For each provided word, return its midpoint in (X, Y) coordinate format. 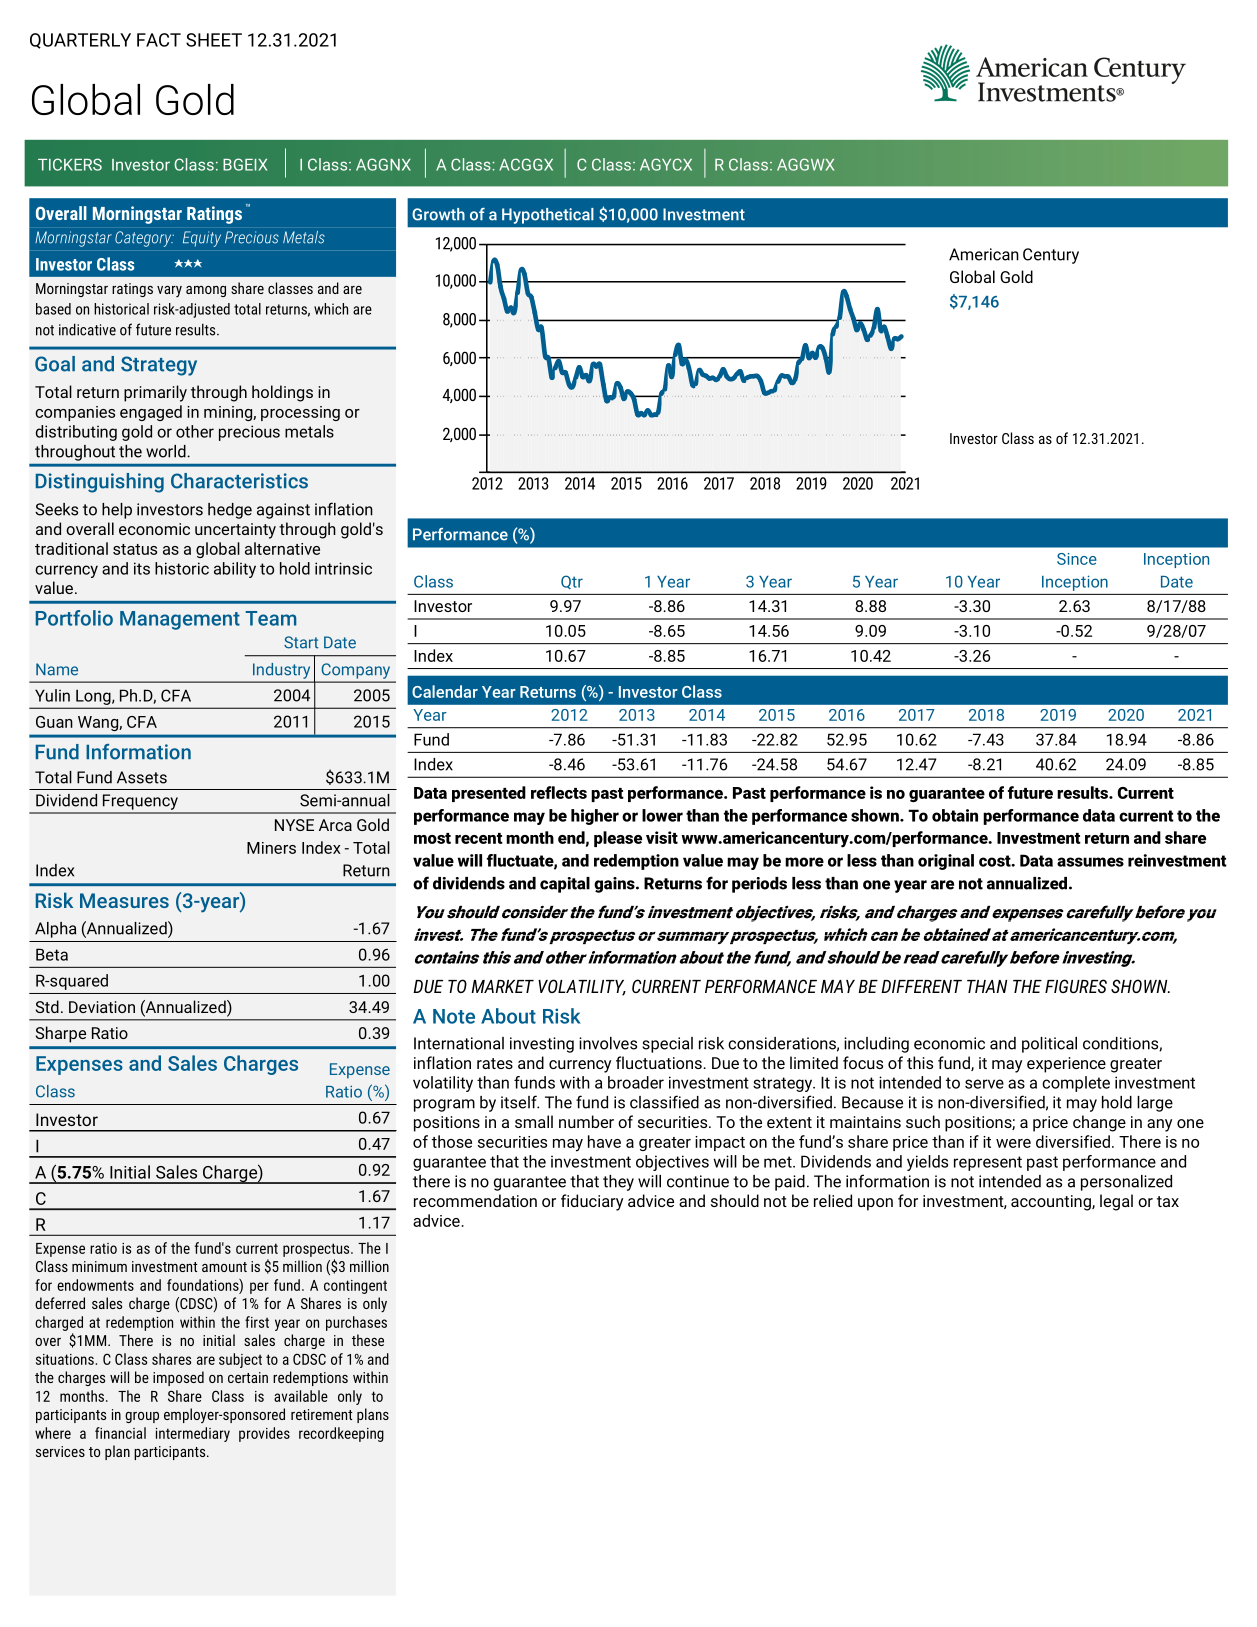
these (368, 1340)
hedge (230, 511)
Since (1077, 559)
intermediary (193, 1434)
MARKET (502, 986)
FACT (159, 40)
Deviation (102, 1007)
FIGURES (1076, 986)
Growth (438, 214)
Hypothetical (548, 216)
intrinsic (343, 568)
